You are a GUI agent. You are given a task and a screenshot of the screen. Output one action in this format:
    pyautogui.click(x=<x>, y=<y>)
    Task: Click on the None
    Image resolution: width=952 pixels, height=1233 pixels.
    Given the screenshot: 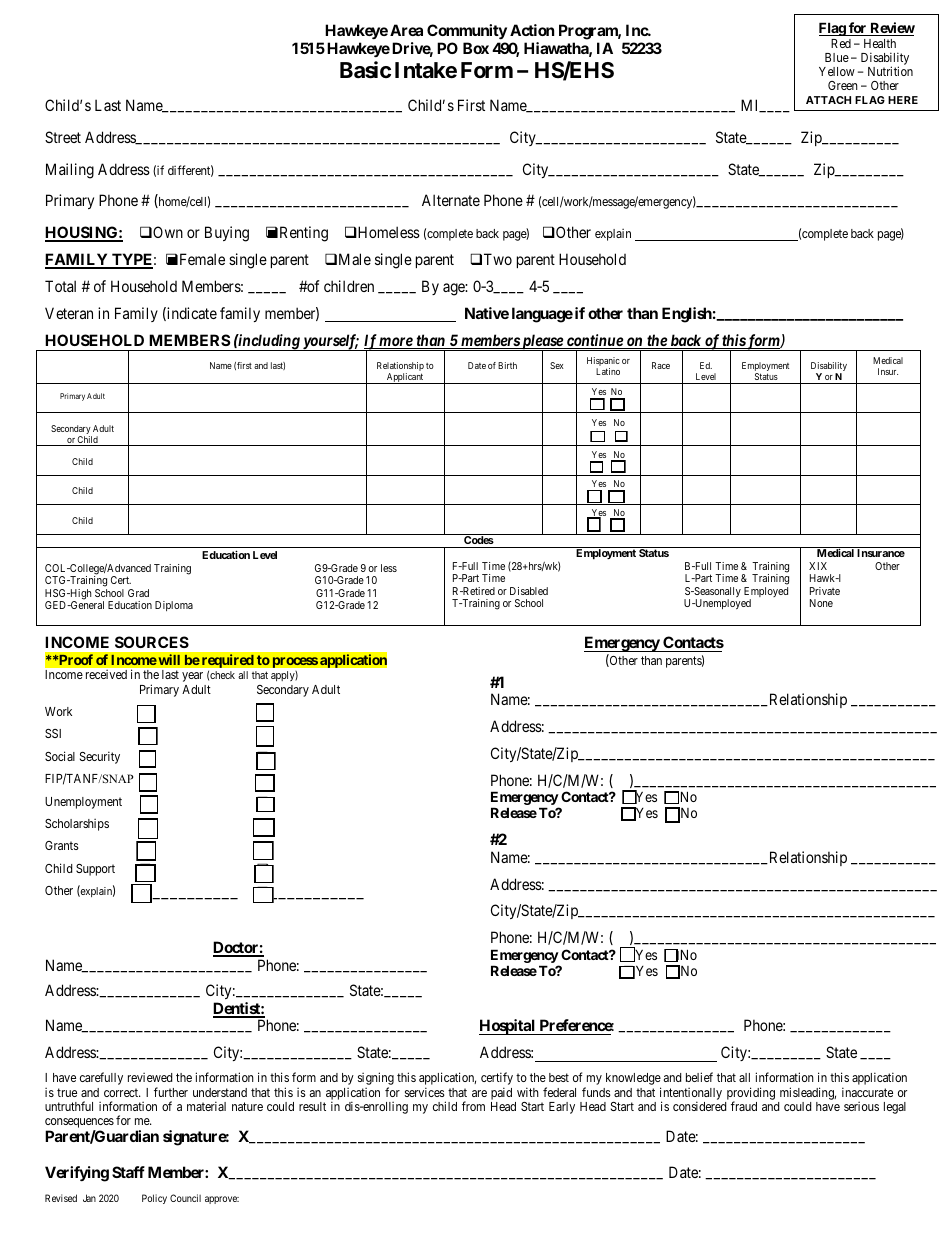 What is the action you would take?
    pyautogui.click(x=821, y=603)
